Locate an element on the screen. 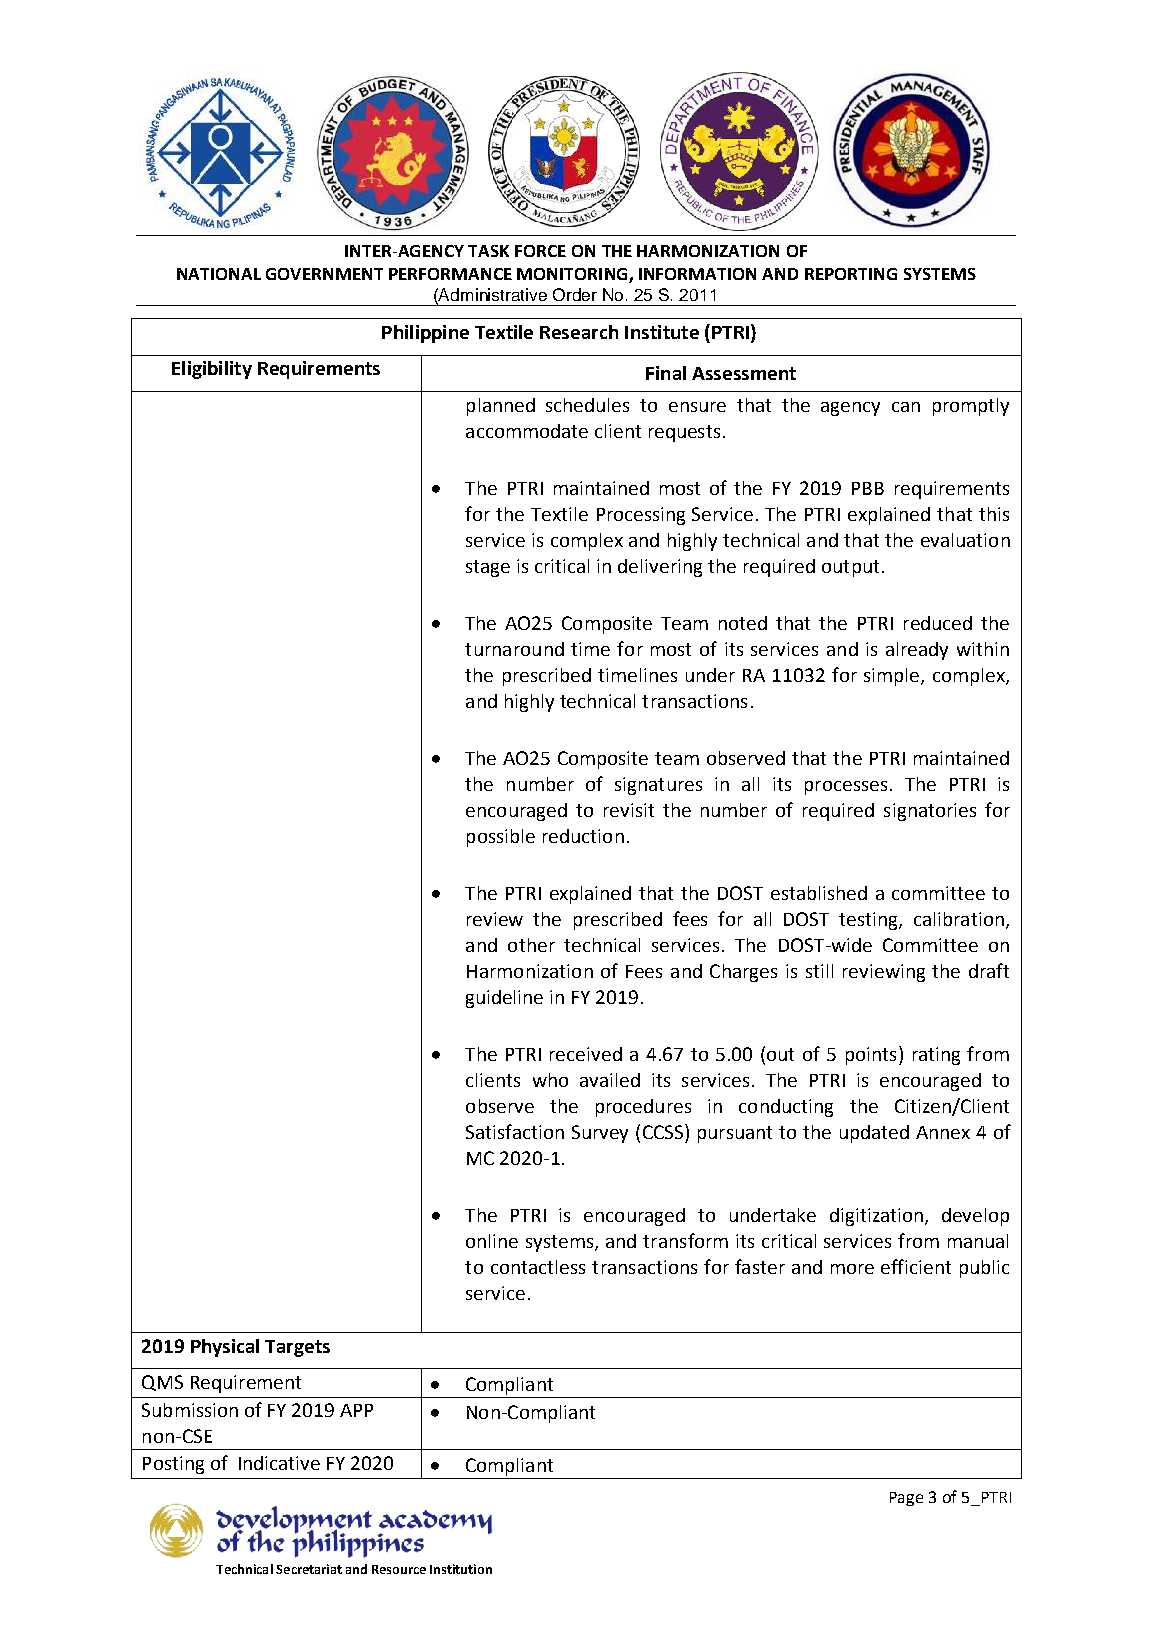  Satisfaction is located at coordinates (515, 1131).
